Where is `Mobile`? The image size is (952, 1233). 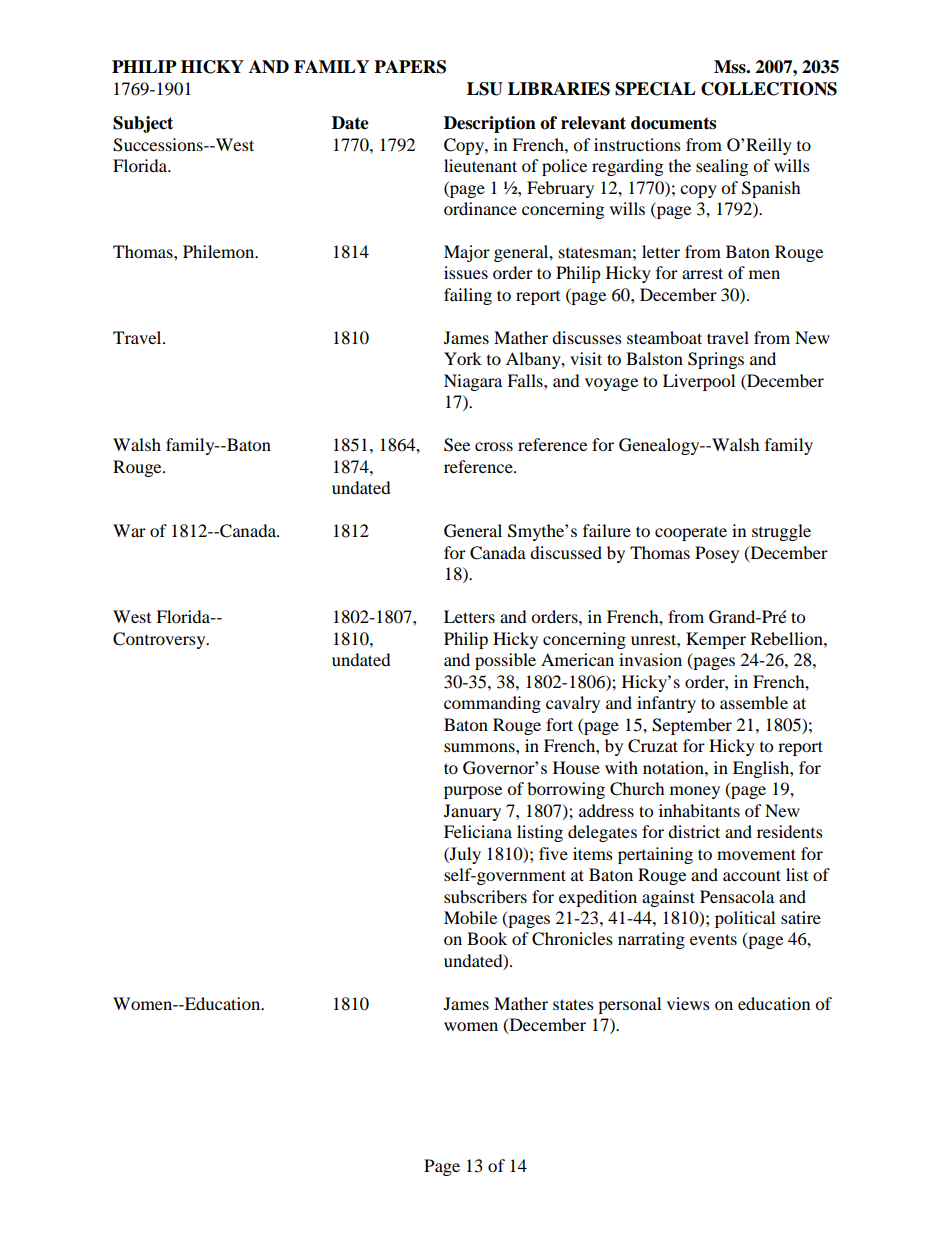
Mobile is located at coordinates (470, 917).
